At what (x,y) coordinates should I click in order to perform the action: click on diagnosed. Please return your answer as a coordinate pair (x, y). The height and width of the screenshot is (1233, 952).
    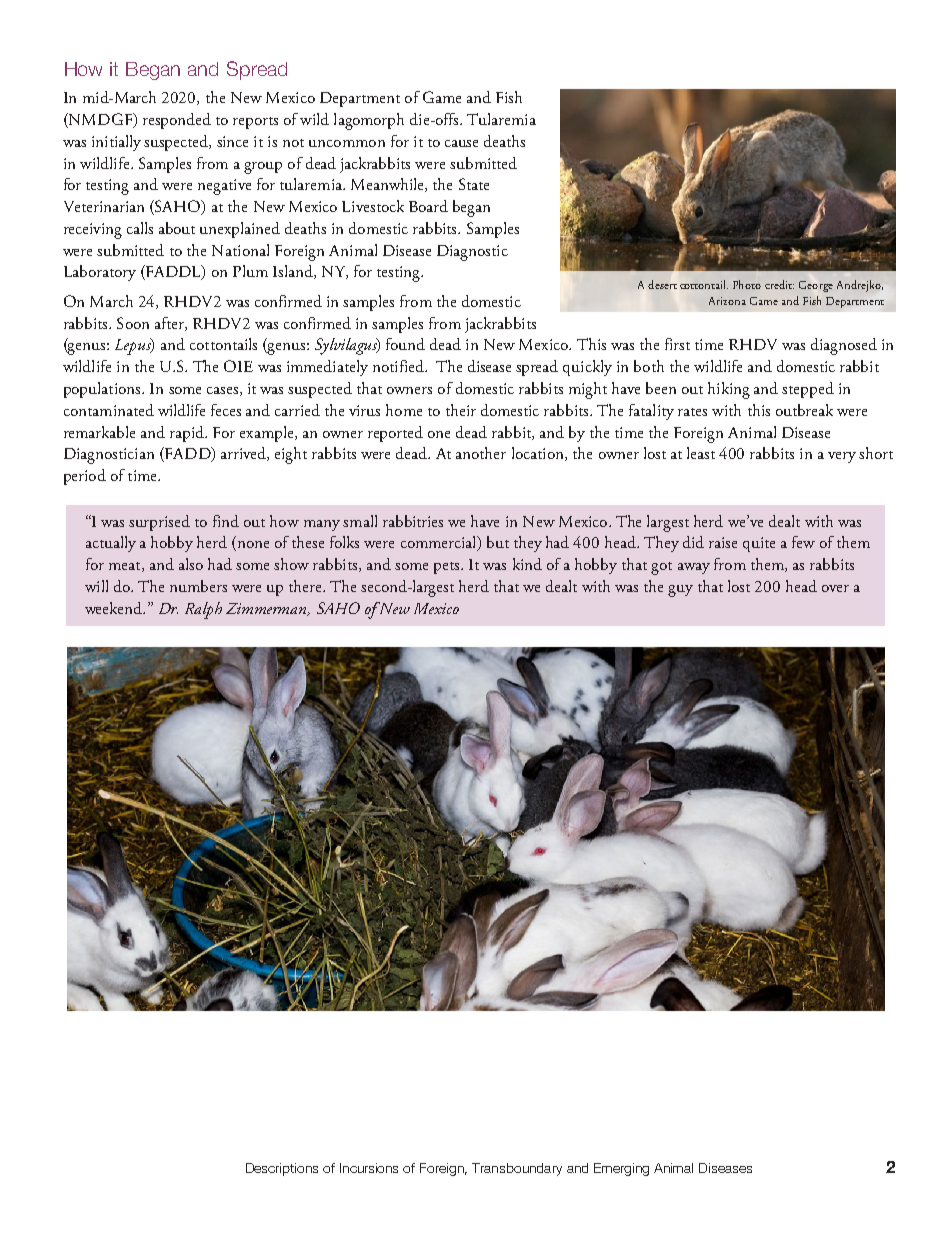
    Looking at the image, I should click on (844, 346).
